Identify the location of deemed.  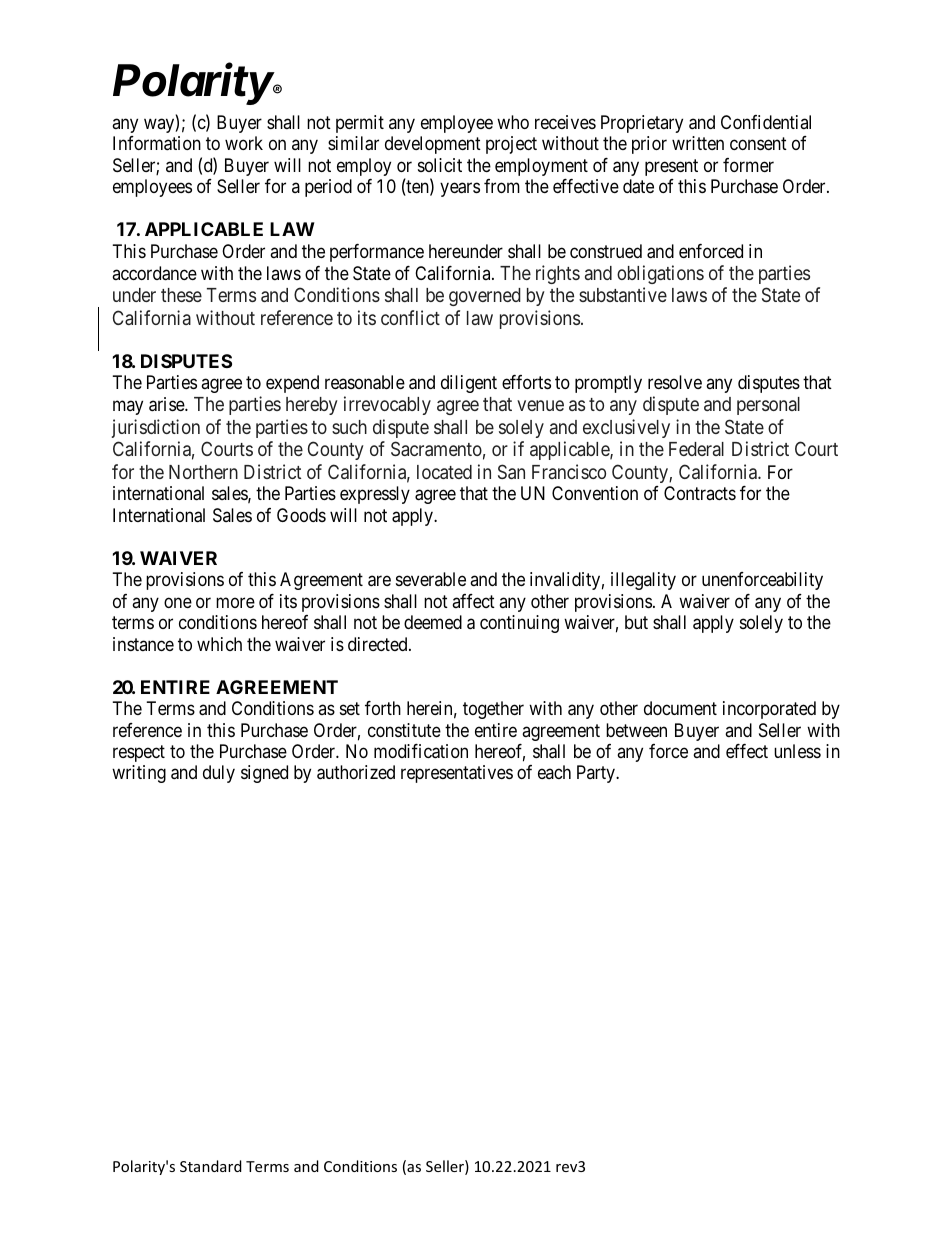
(433, 622).
